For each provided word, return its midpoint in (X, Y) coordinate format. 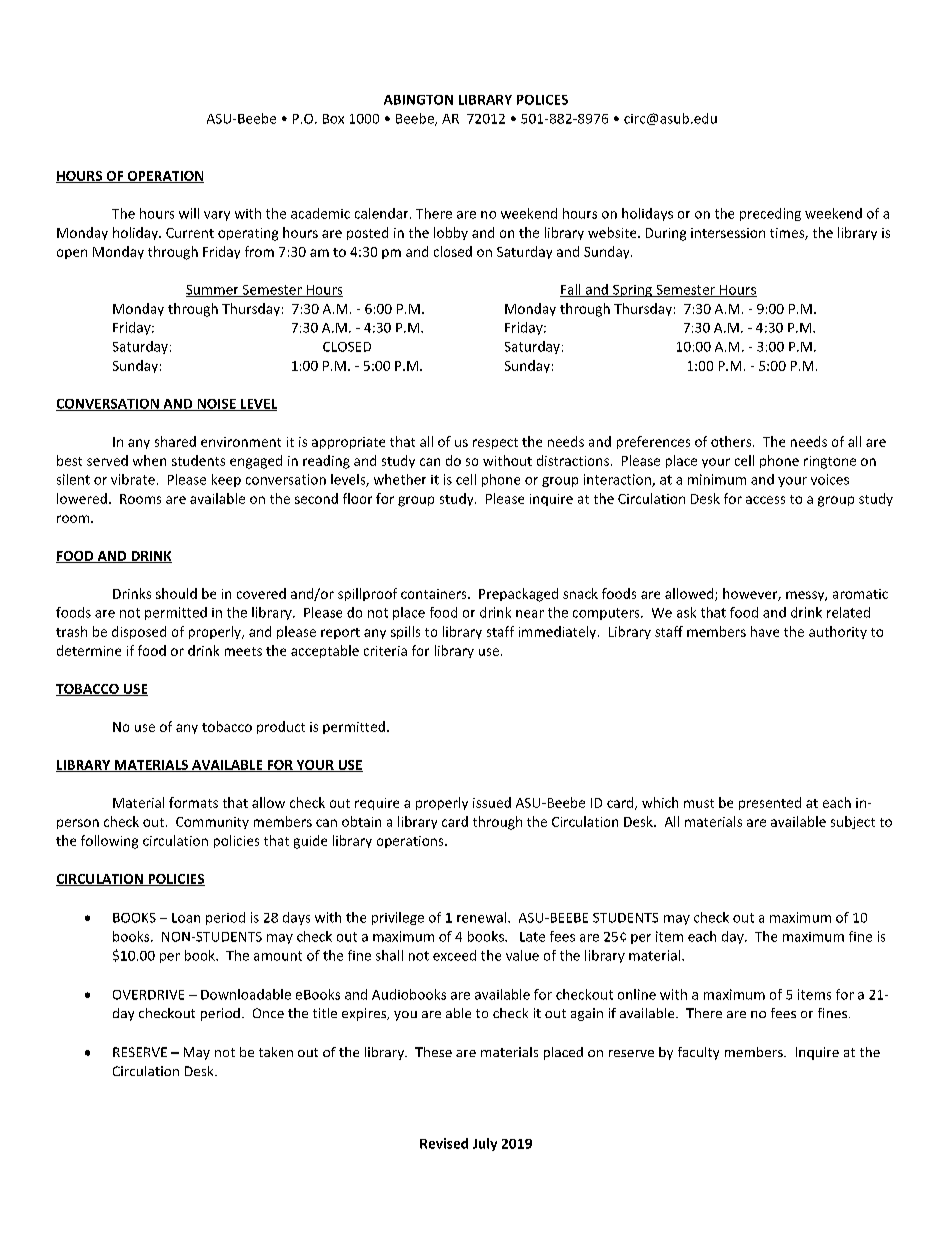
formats (193, 802)
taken (276, 1052)
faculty (698, 1053)
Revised (444, 1143)
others (732, 441)
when (149, 460)
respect (495, 443)
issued (492, 802)
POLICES (542, 100)
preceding (770, 214)
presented (770, 803)
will (189, 213)
